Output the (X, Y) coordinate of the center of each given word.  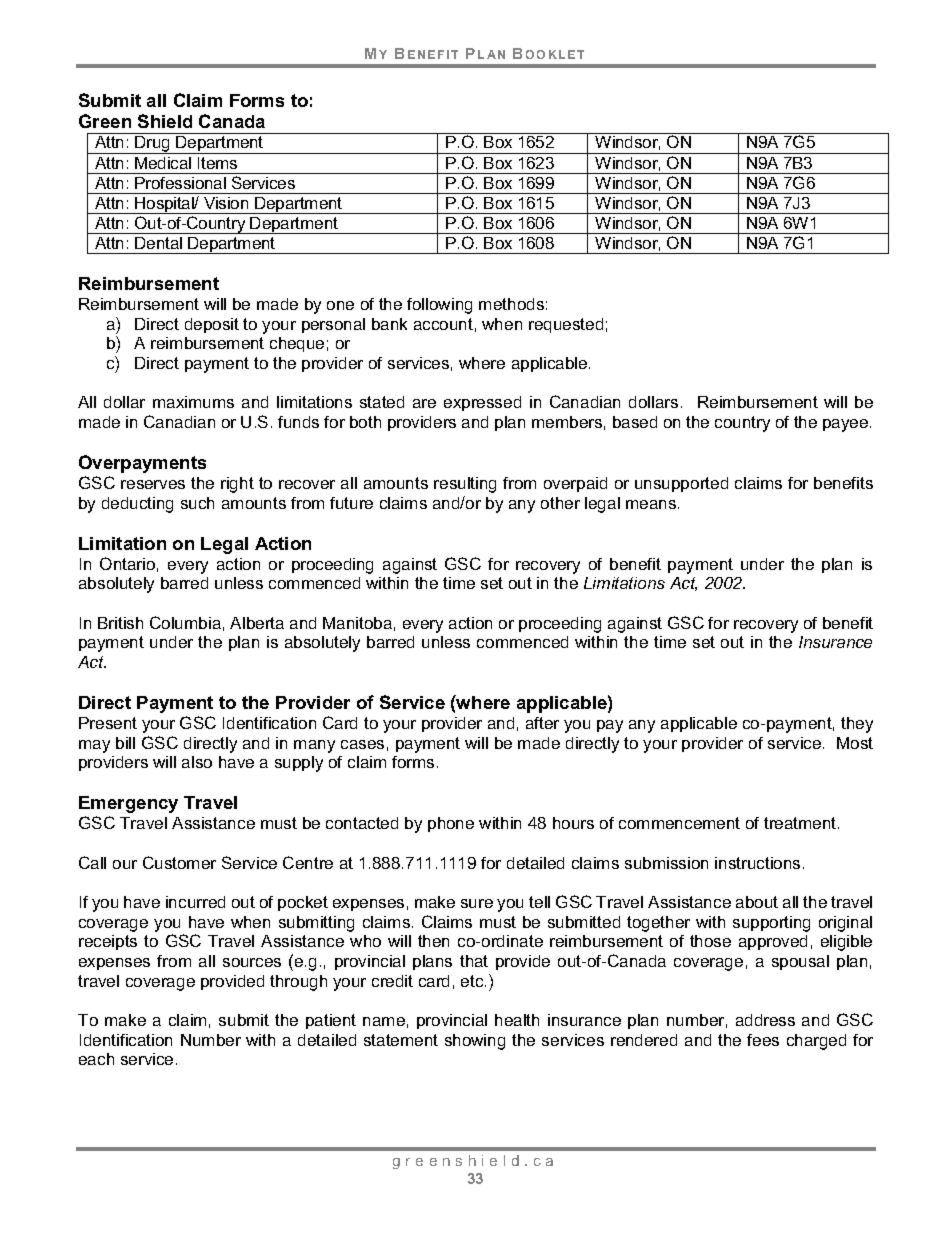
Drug (152, 145)
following (439, 306)
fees (763, 1040)
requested (566, 325)
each (96, 1059)
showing (475, 1042)
